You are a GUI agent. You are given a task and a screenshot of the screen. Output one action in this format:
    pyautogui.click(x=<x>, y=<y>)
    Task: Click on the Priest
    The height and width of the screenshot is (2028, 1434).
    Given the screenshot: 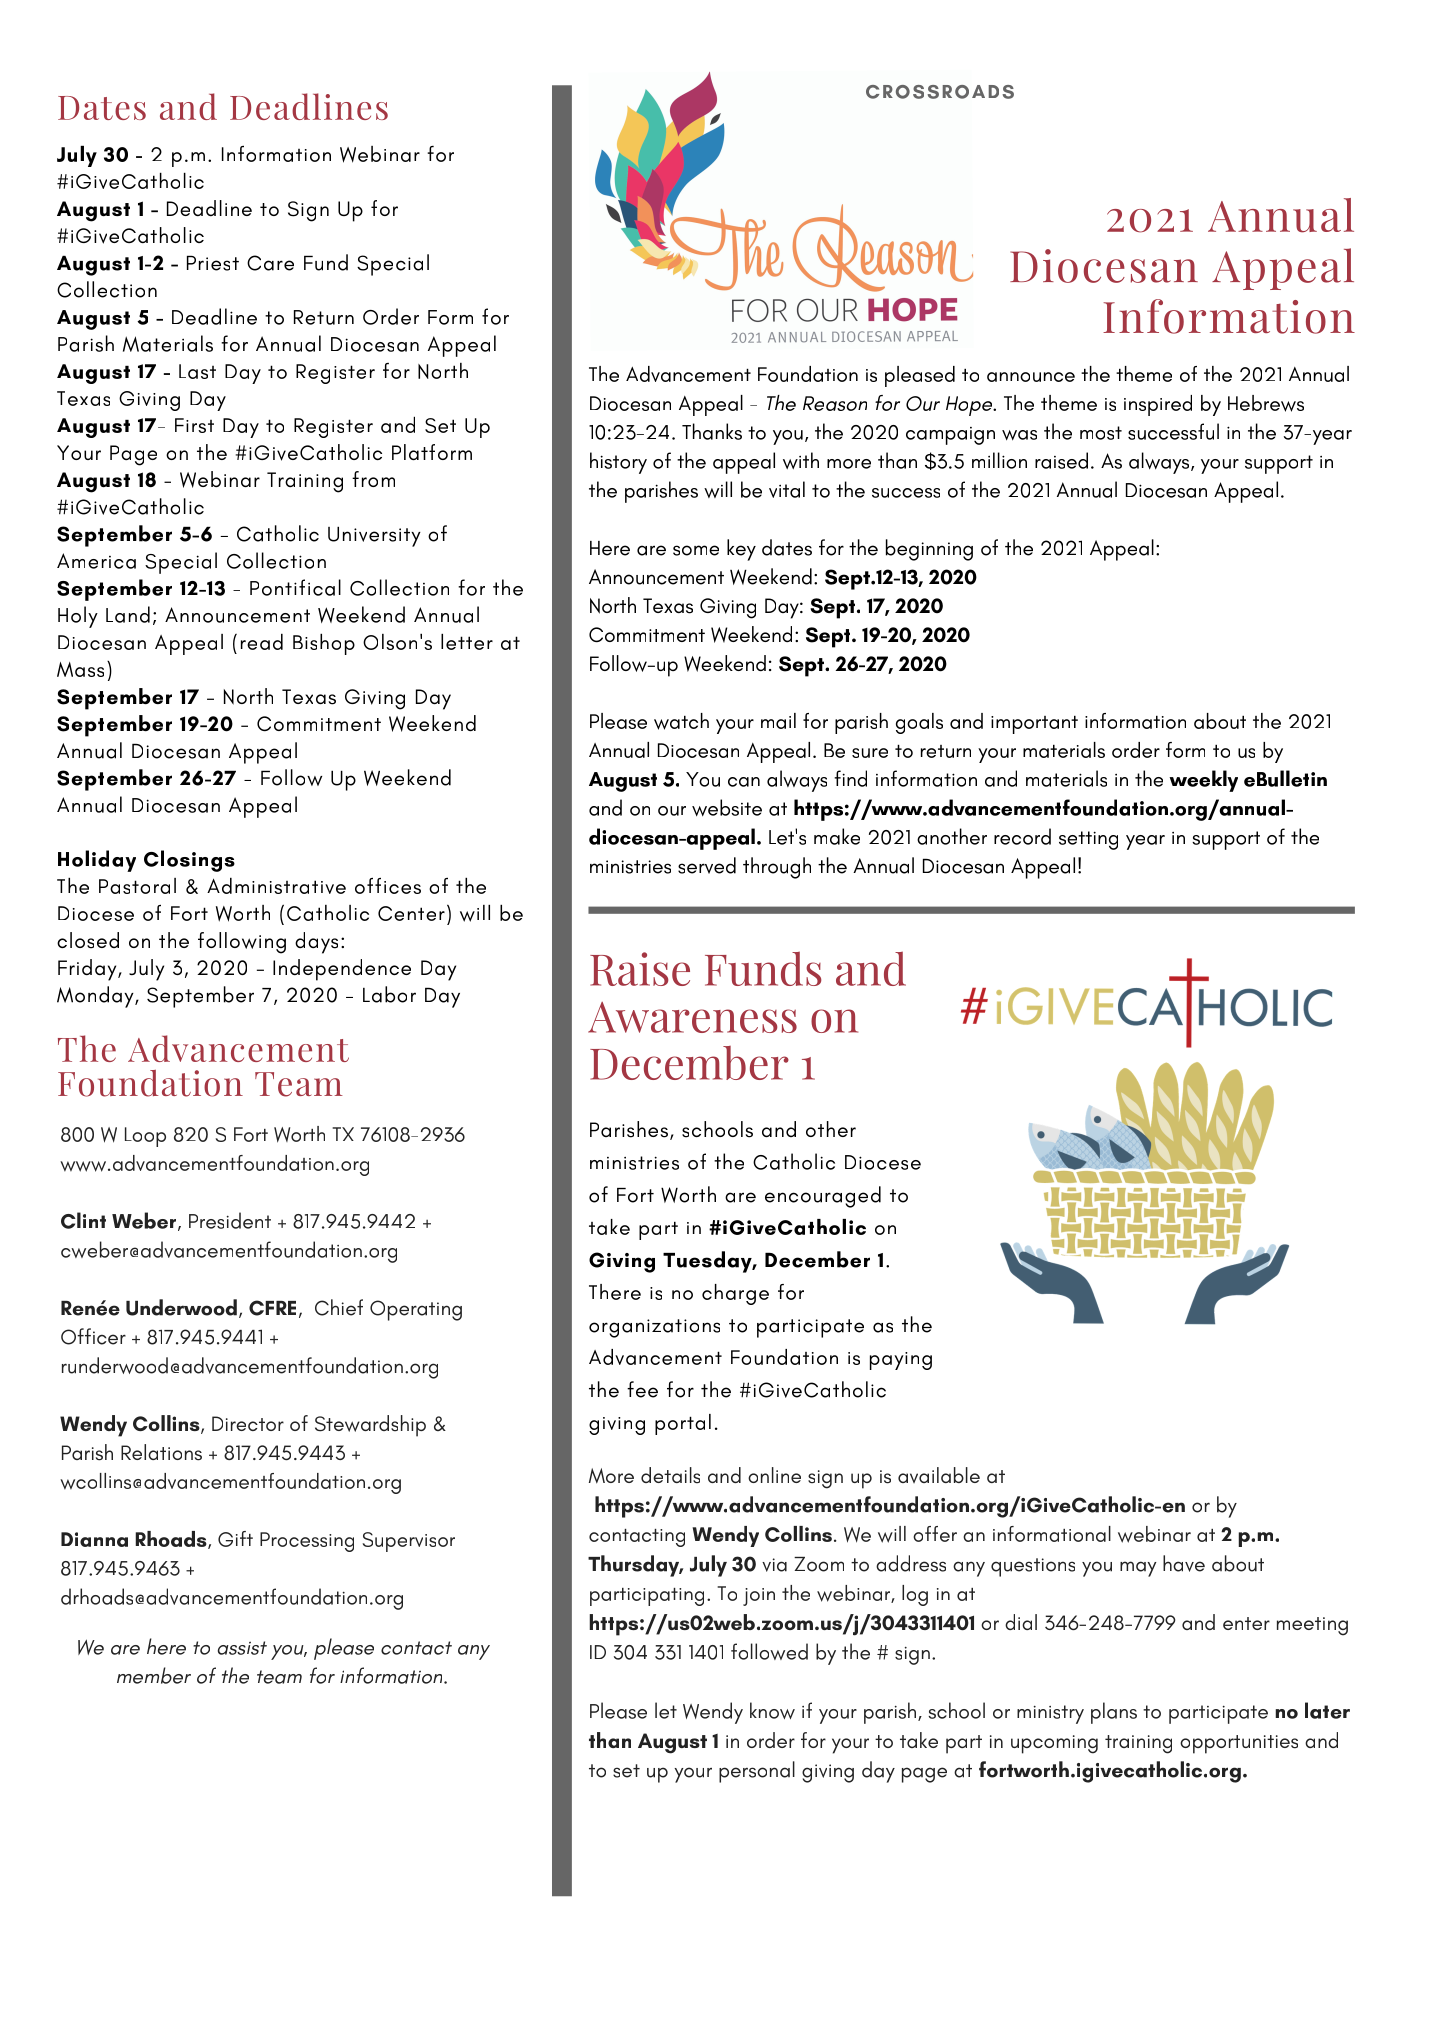 What is the action you would take?
    pyautogui.click(x=213, y=263)
